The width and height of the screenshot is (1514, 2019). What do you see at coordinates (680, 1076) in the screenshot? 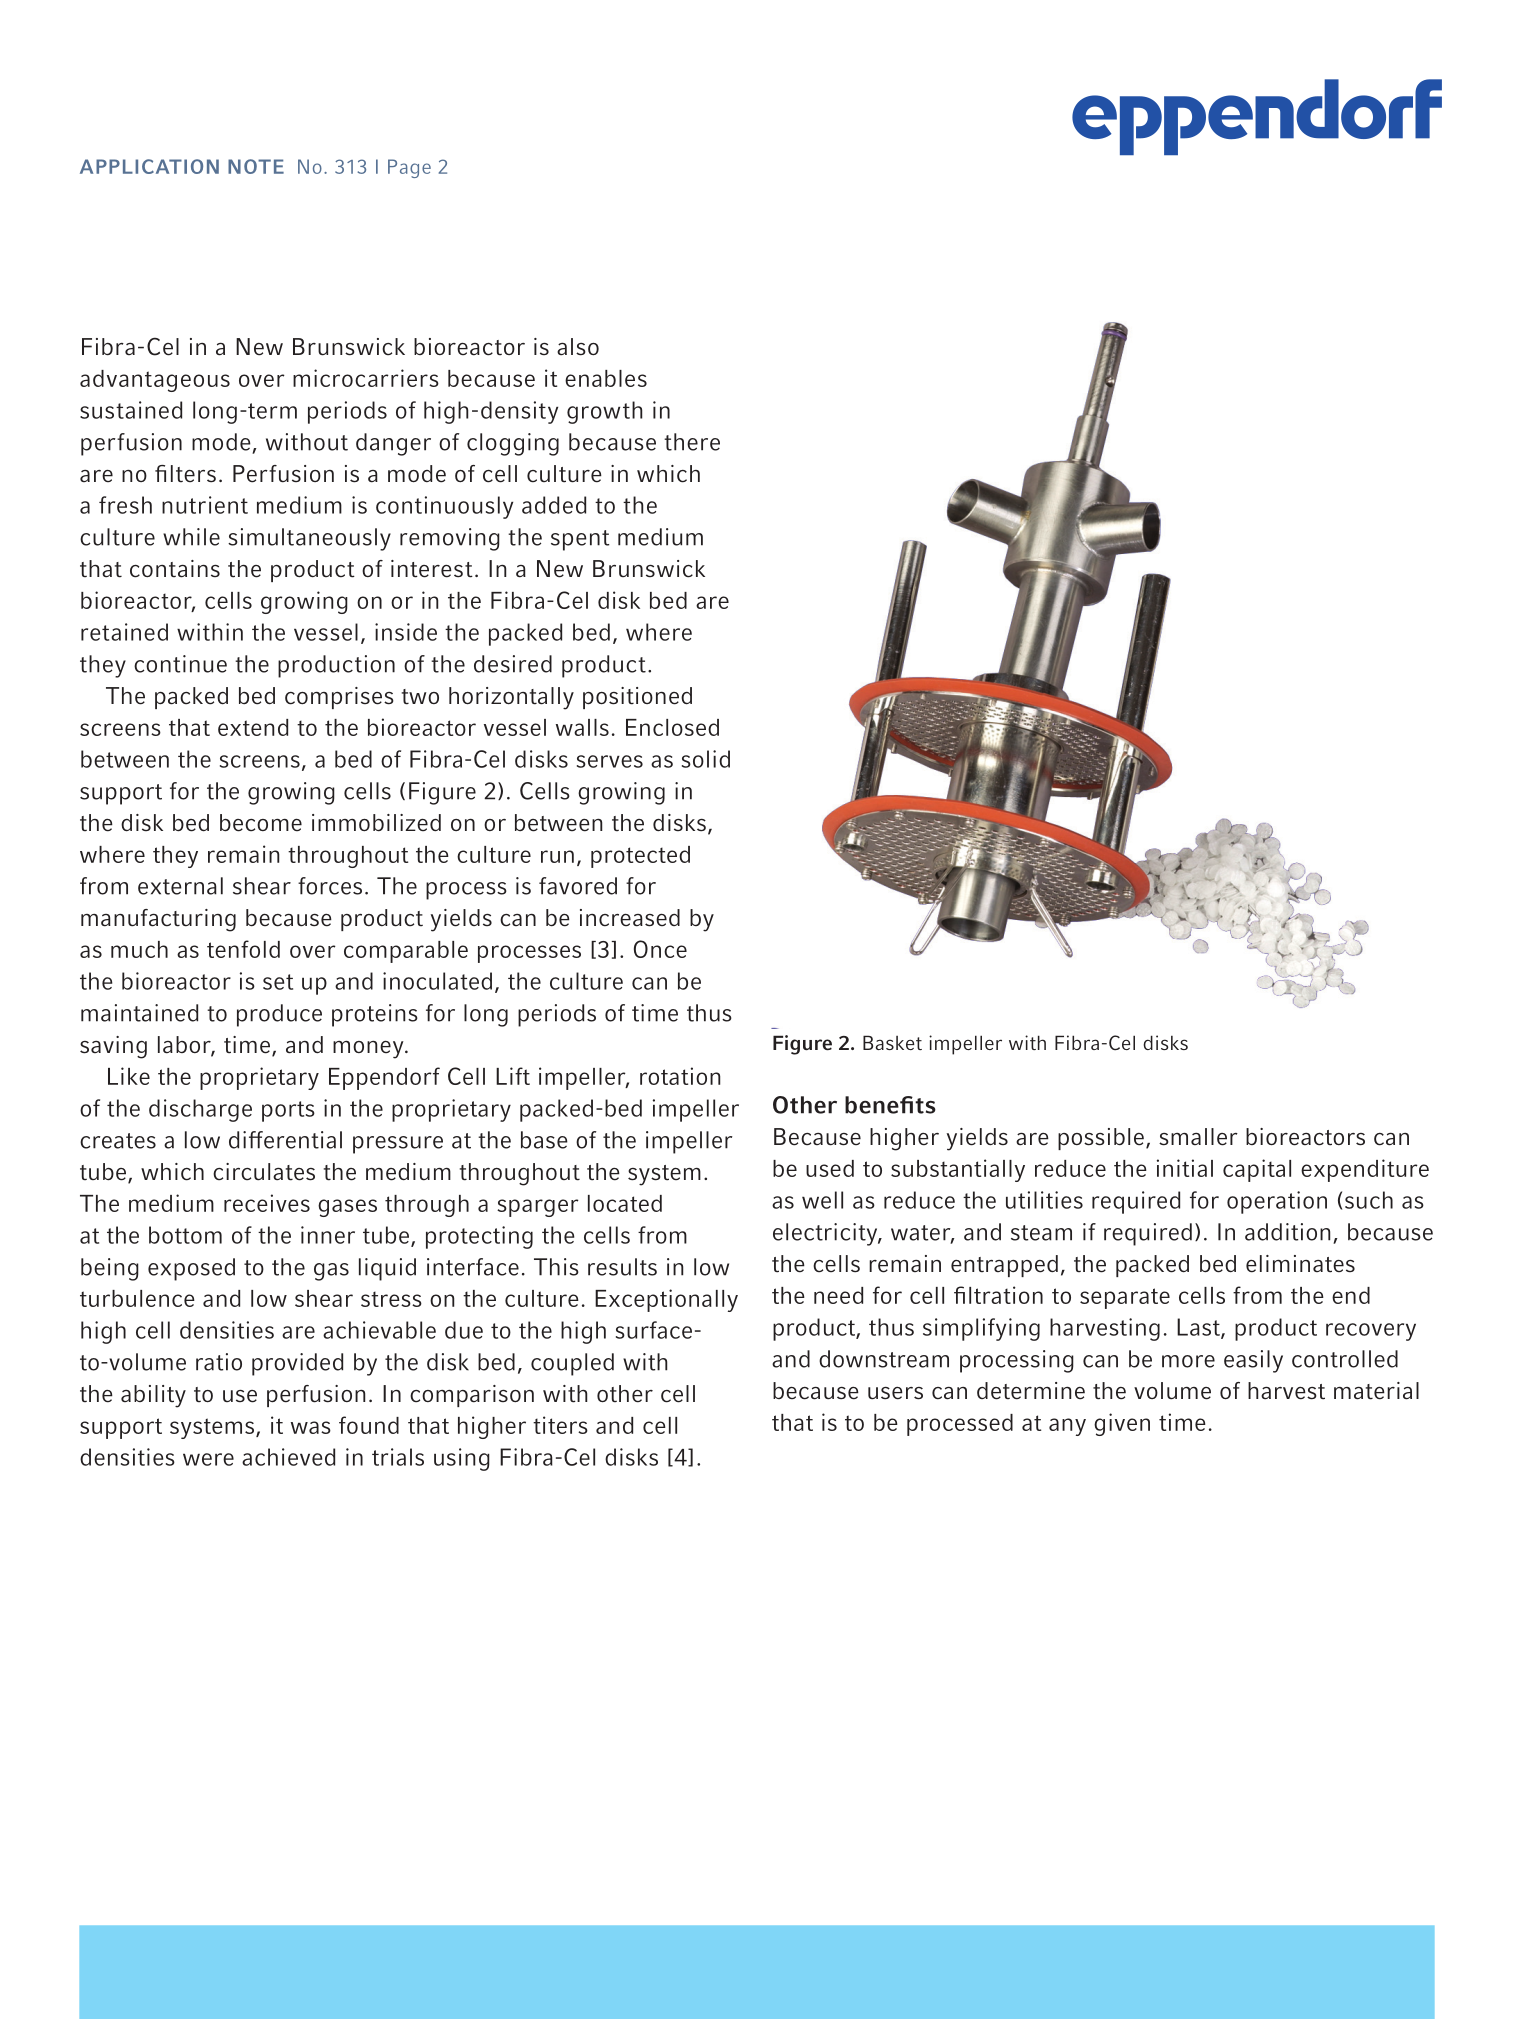
I see `rotation` at bounding box center [680, 1076].
